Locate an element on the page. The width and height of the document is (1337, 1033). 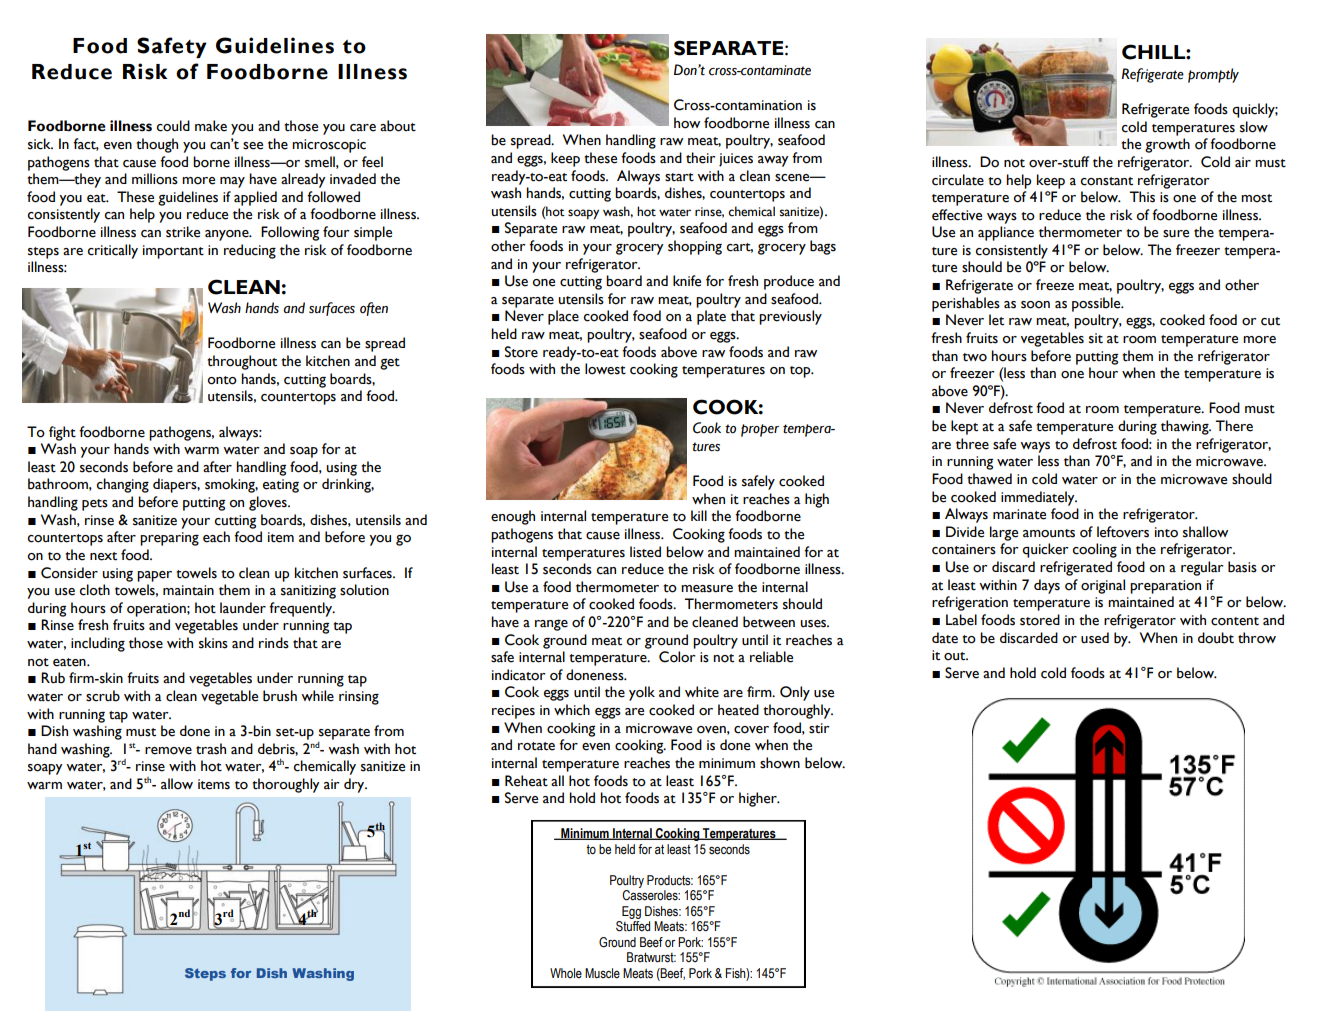
lowest is located at coordinates (605, 369).
